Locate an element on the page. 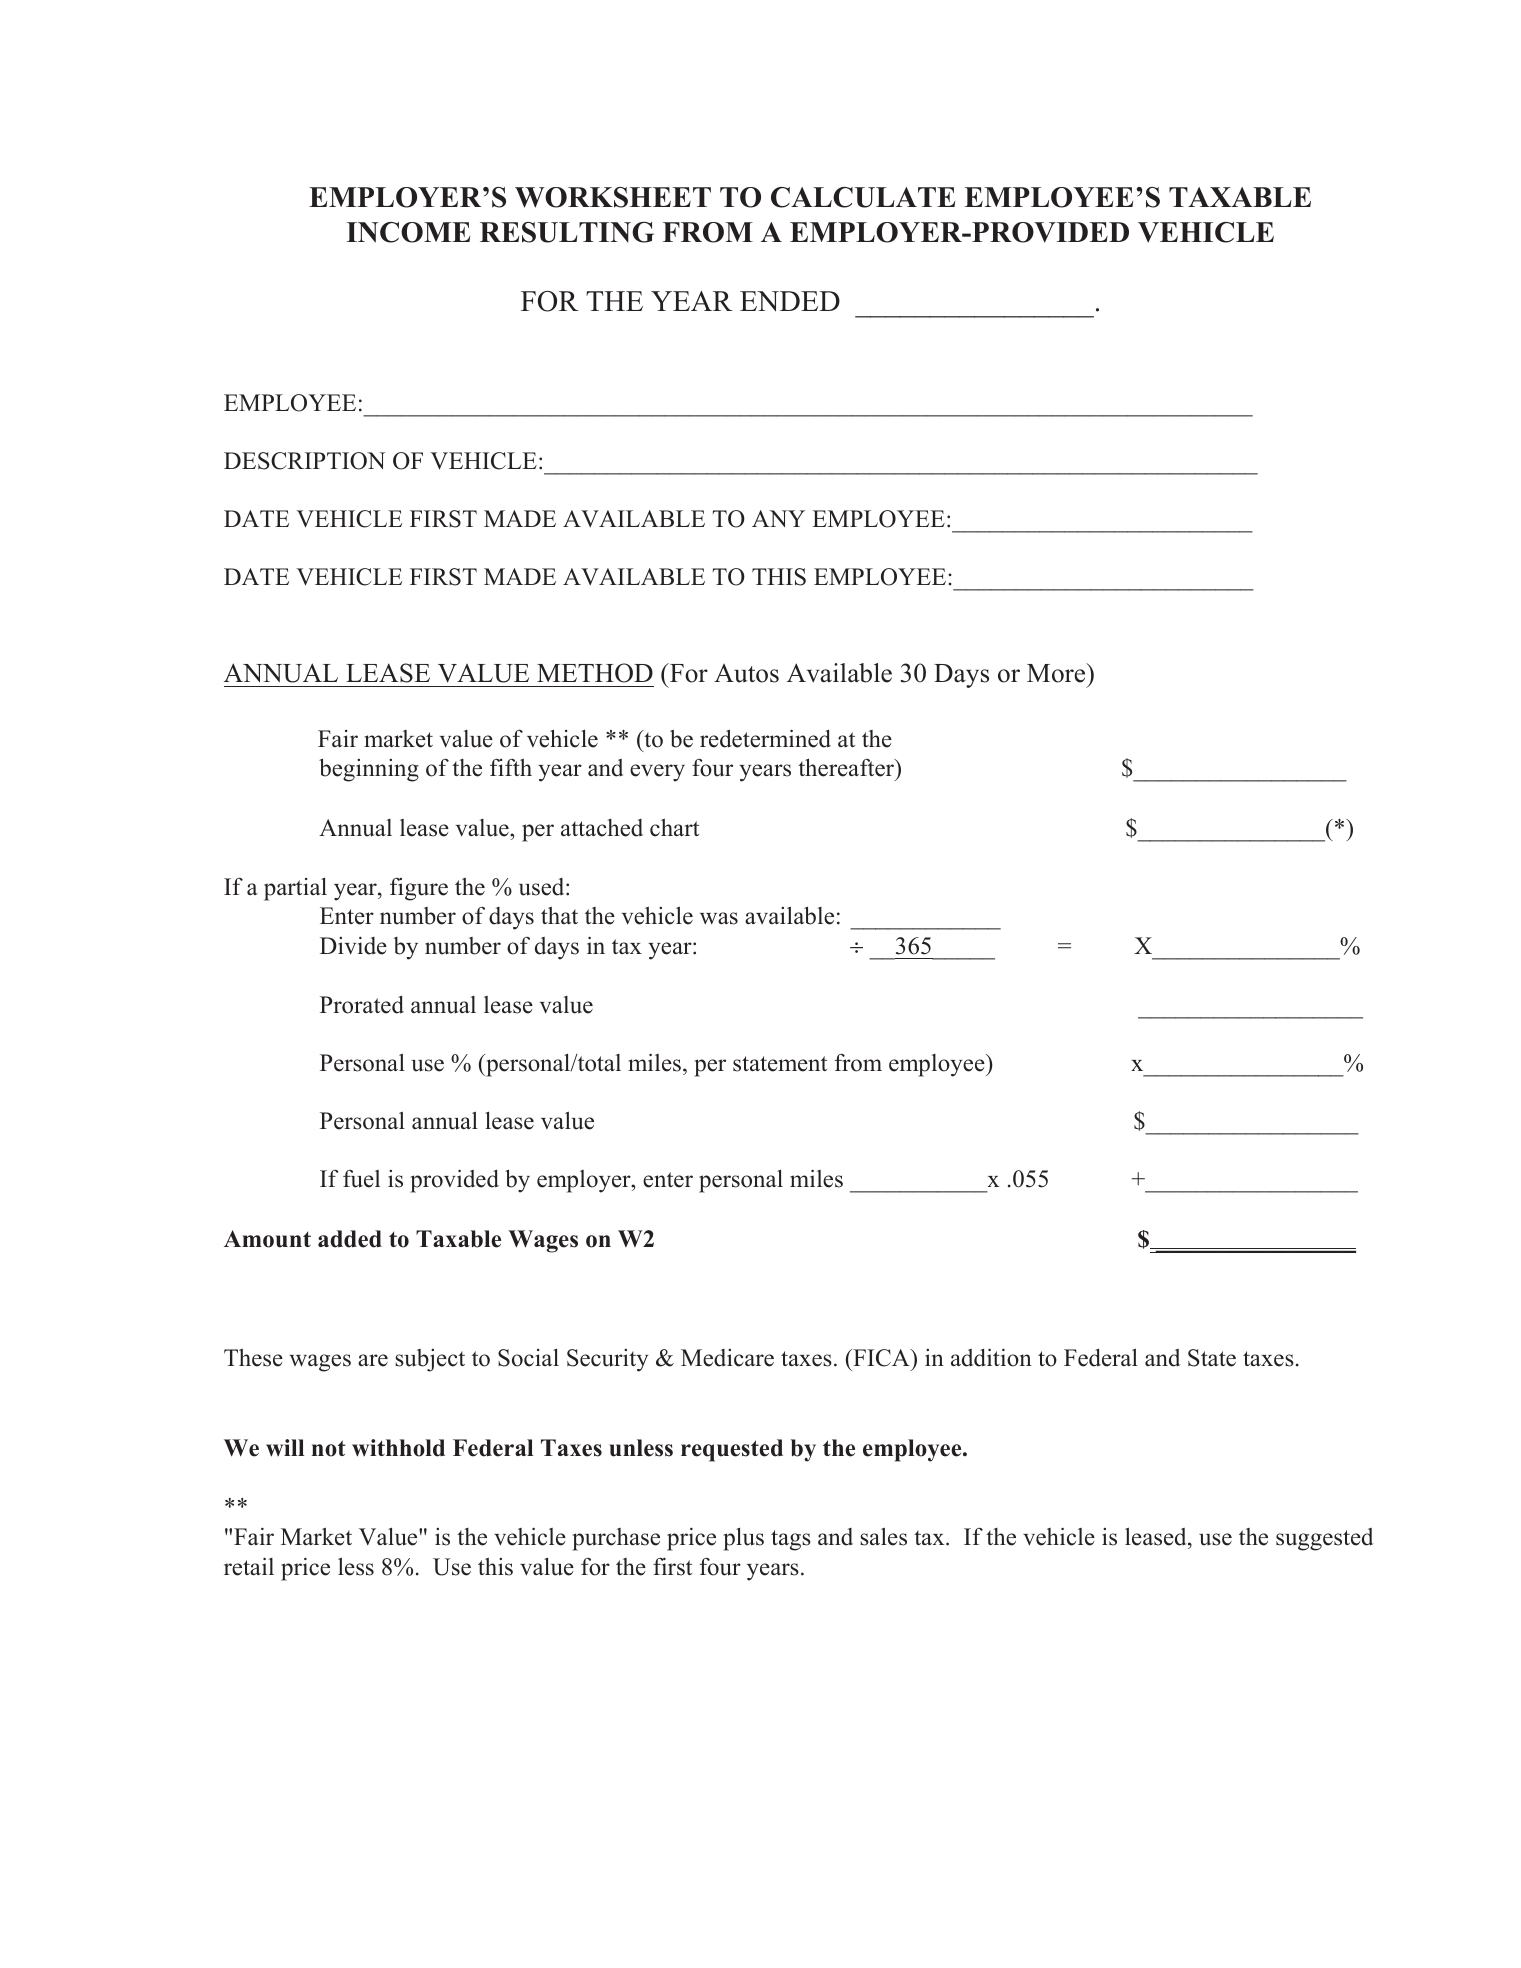 This document has width=1521, height=1968. Medicare is located at coordinates (727, 1358).
